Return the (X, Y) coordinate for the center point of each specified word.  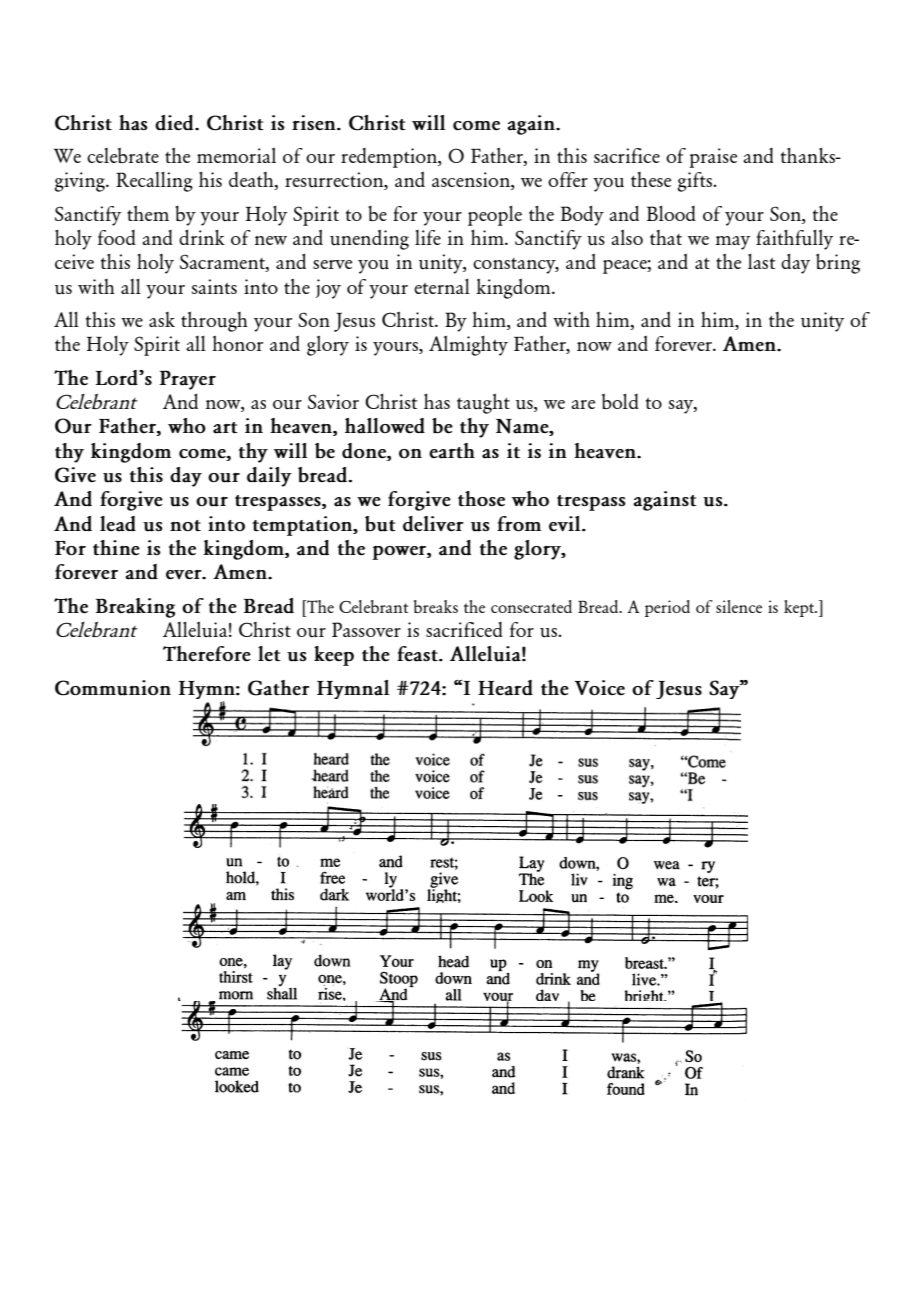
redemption (390, 158)
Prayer (188, 380)
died (175, 123)
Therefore (207, 653)
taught (483, 403)
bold (620, 401)
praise (713, 158)
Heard (505, 688)
